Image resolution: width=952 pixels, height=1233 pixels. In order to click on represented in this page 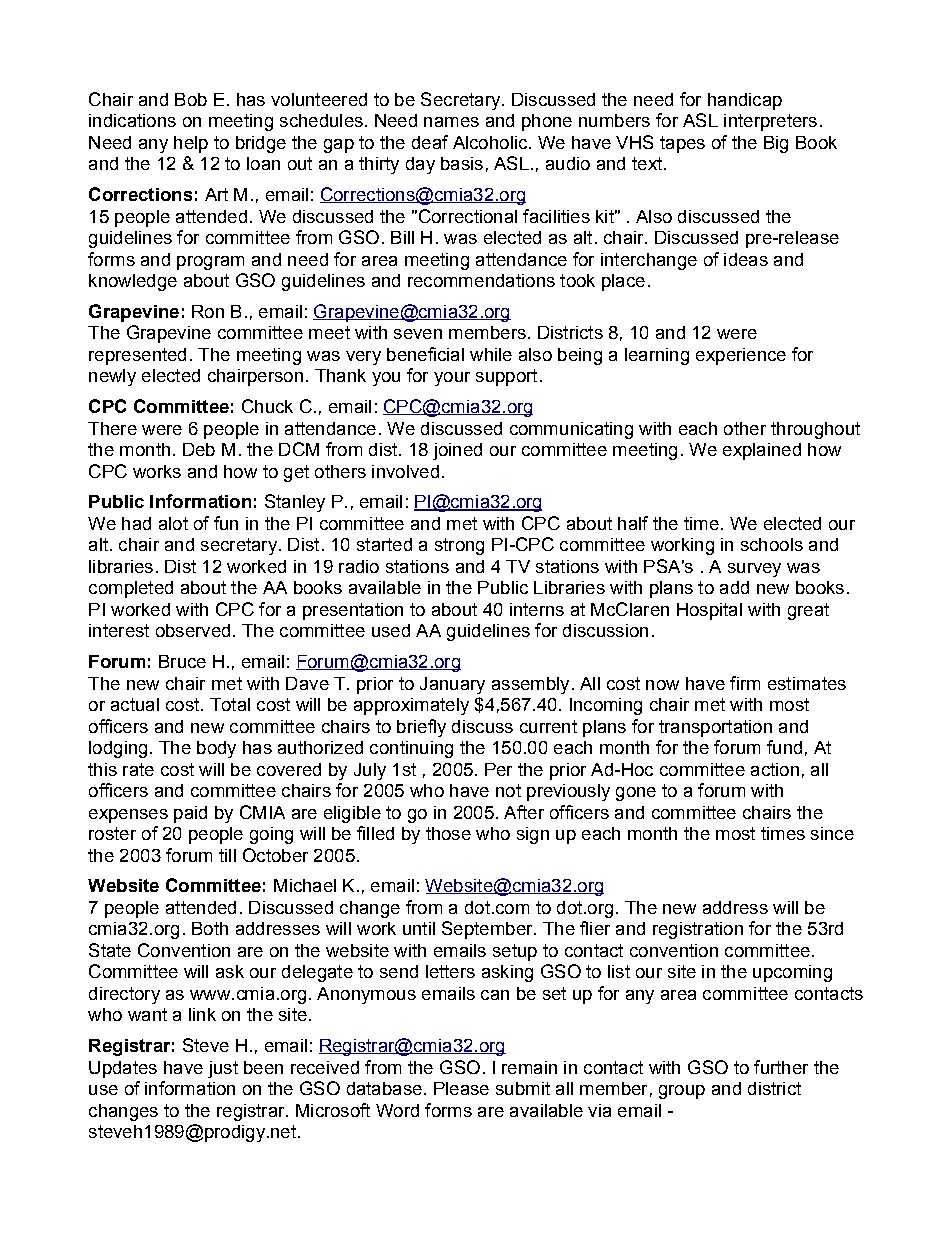, I will do `click(137, 356)`.
